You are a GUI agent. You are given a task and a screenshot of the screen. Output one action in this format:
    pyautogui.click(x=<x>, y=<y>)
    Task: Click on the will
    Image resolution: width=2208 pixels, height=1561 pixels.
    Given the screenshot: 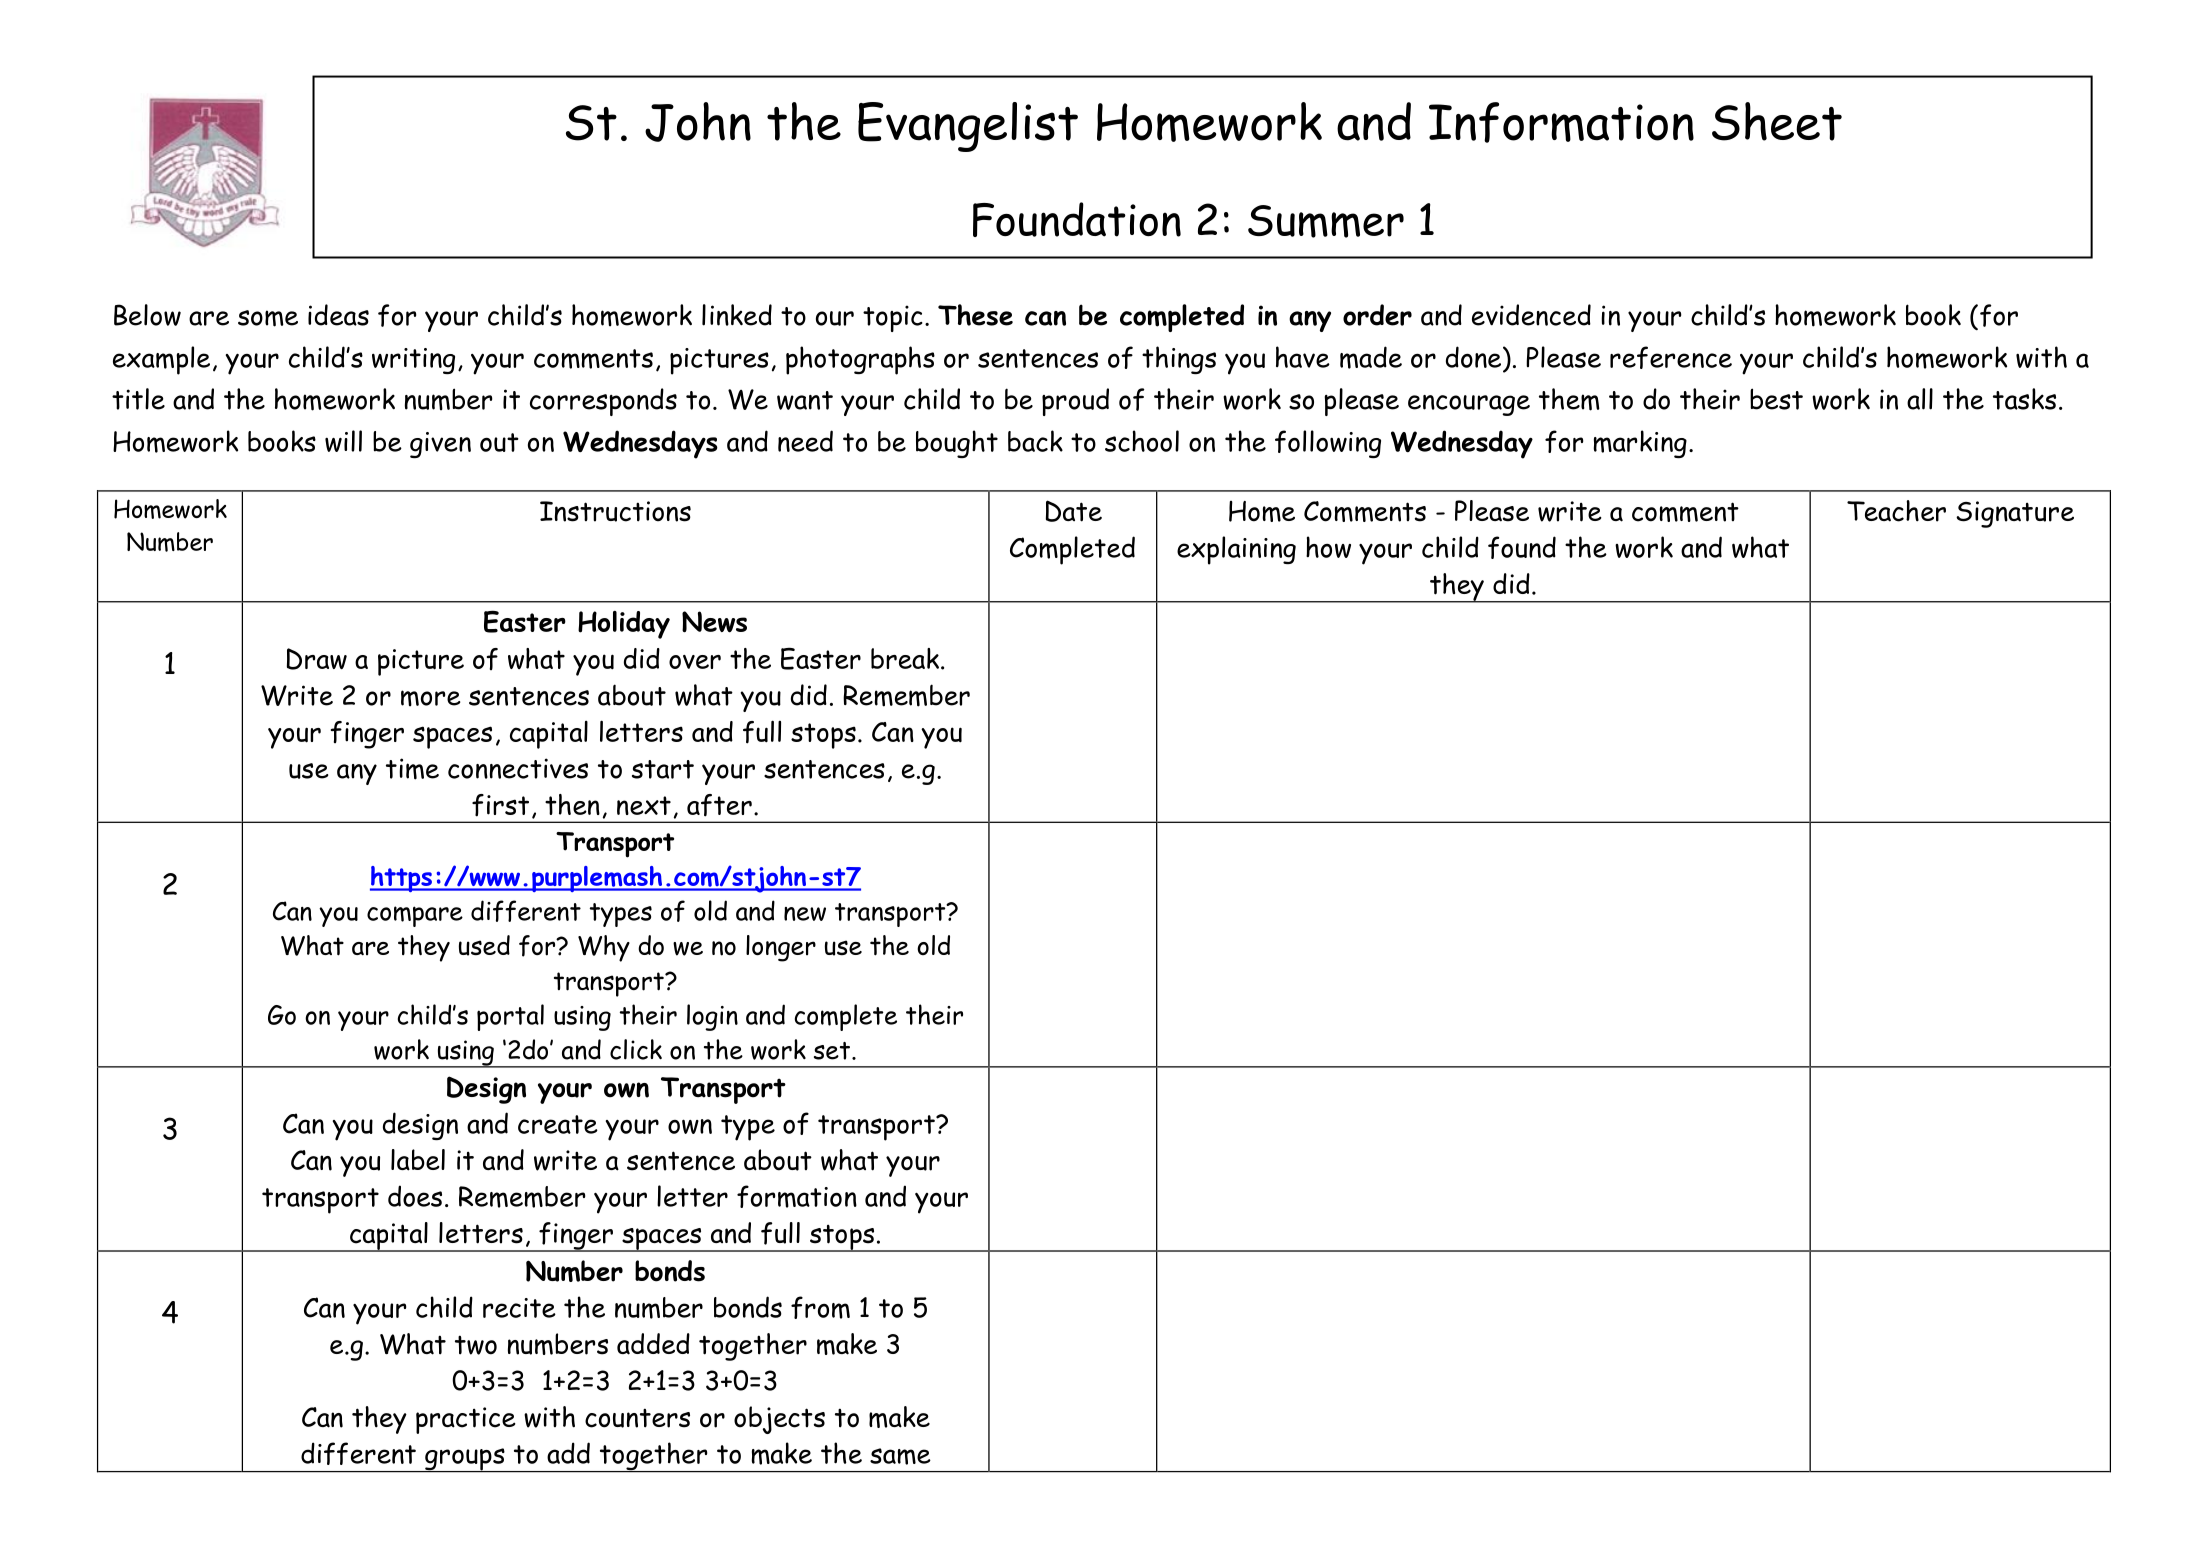 What is the action you would take?
    pyautogui.click(x=343, y=441)
